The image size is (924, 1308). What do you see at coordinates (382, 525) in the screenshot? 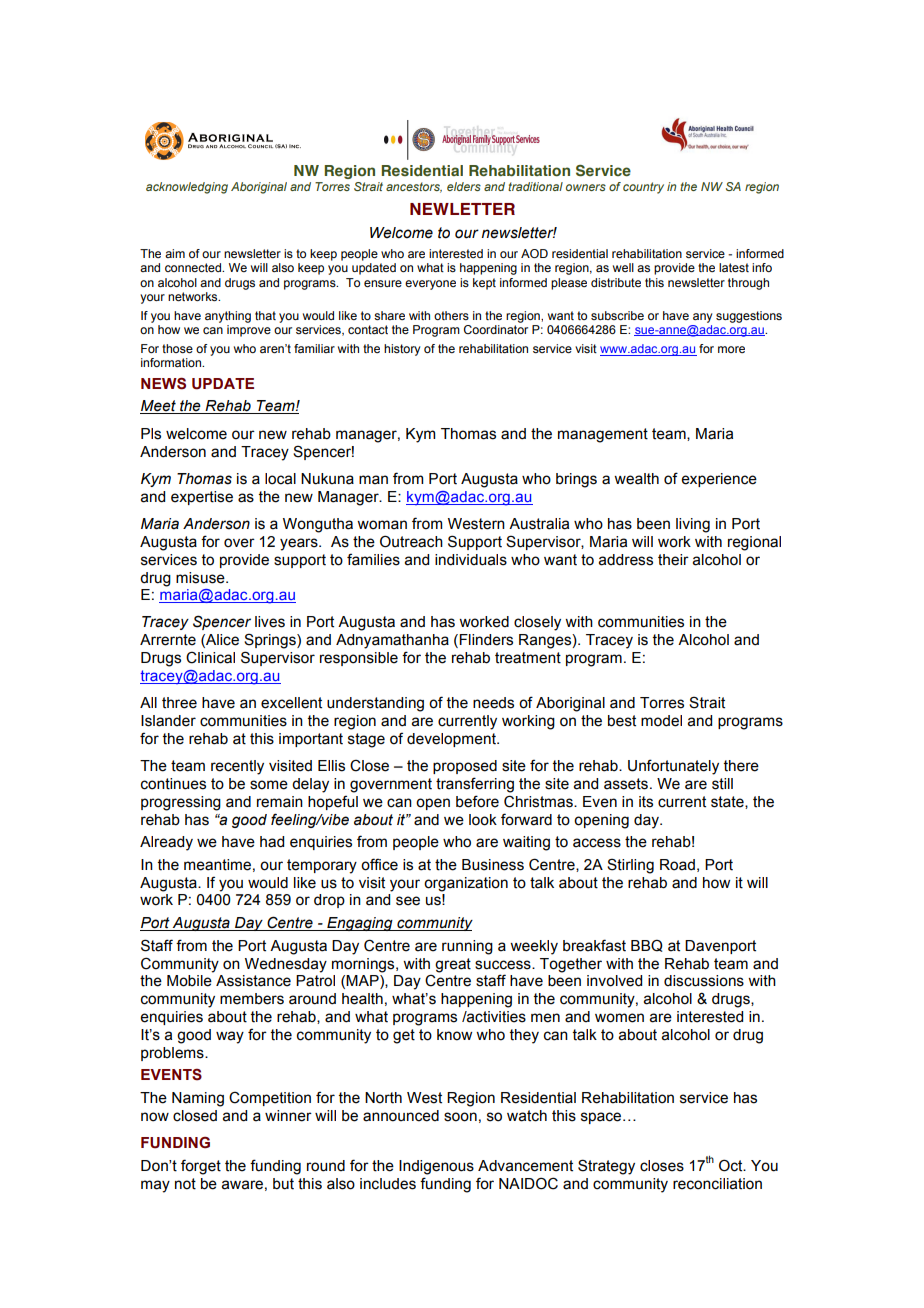
I see `woman` at bounding box center [382, 525].
